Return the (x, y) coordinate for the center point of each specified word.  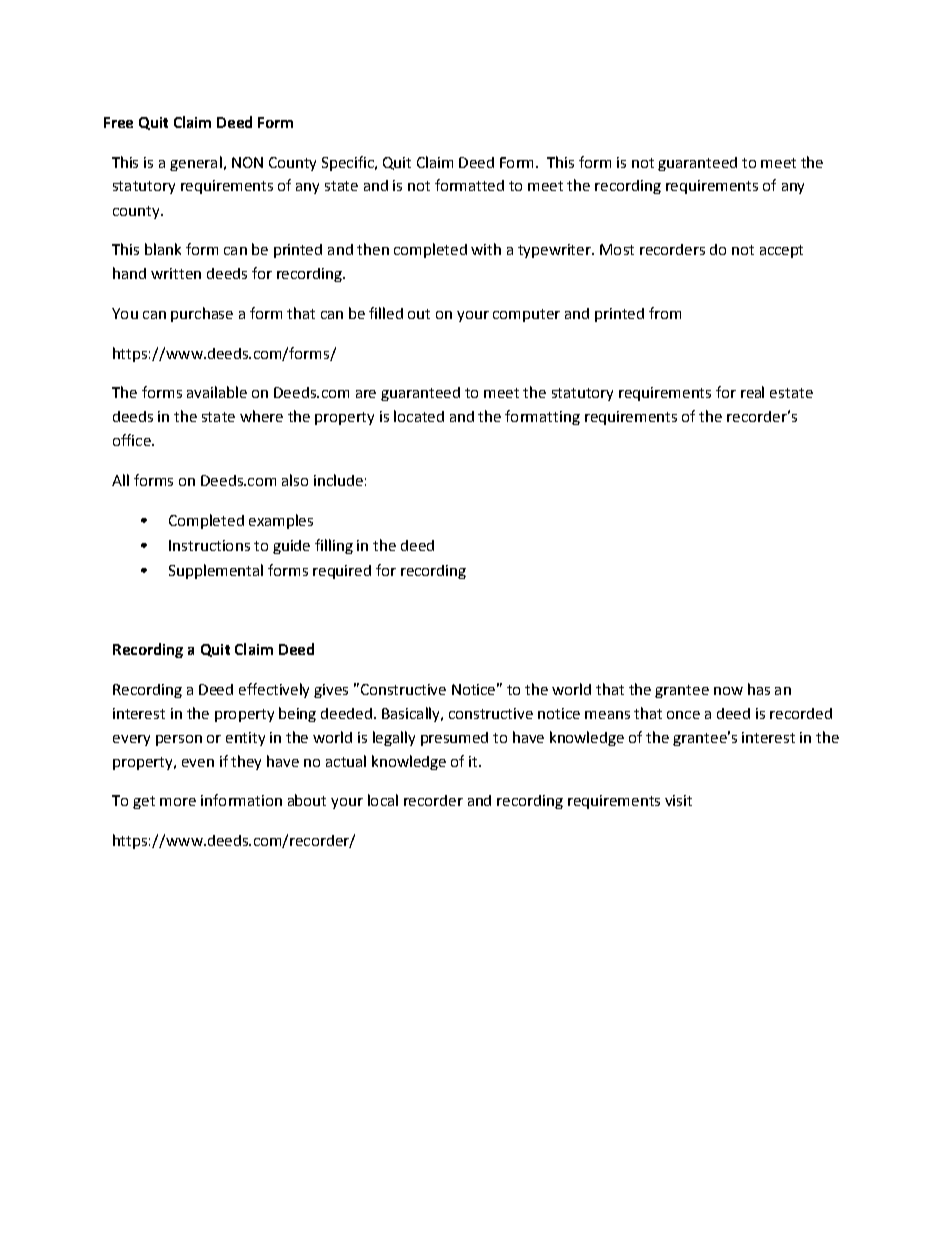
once (683, 715)
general (196, 163)
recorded (801, 713)
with (486, 249)
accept (781, 251)
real (752, 392)
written (176, 273)
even (198, 763)
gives (331, 691)
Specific (349, 163)
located (419, 416)
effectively (274, 690)
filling (334, 546)
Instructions (209, 545)
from (665, 313)
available (217, 392)
